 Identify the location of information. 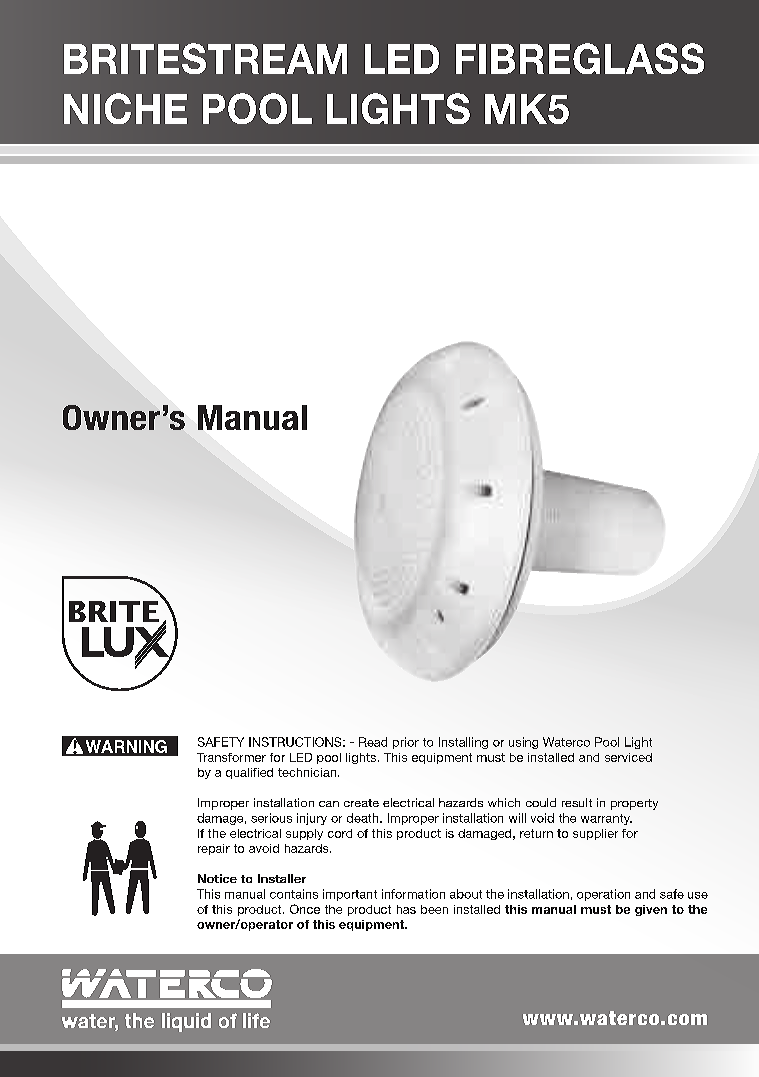
(413, 894).
